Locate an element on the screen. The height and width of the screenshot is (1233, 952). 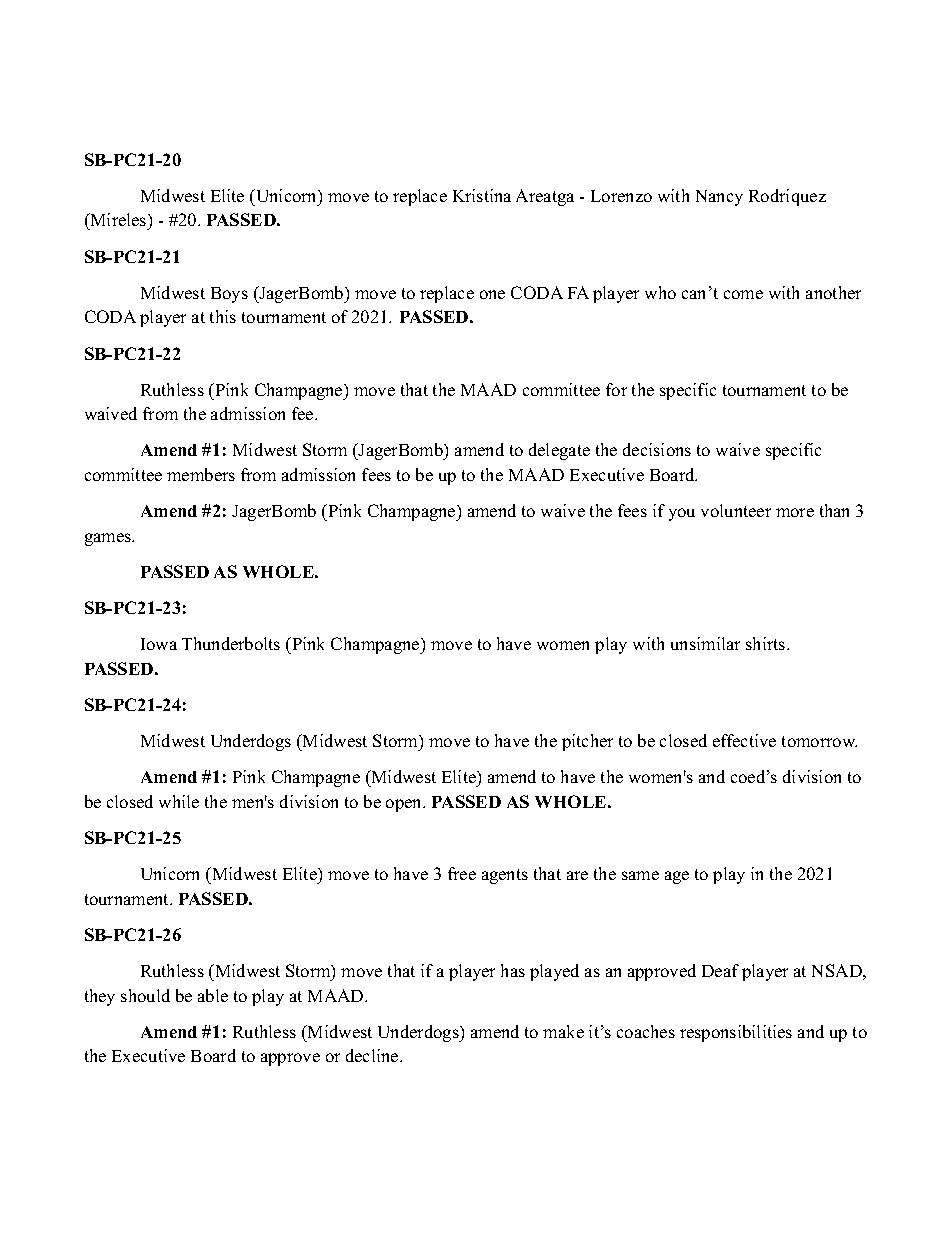
Boys is located at coordinates (229, 295).
